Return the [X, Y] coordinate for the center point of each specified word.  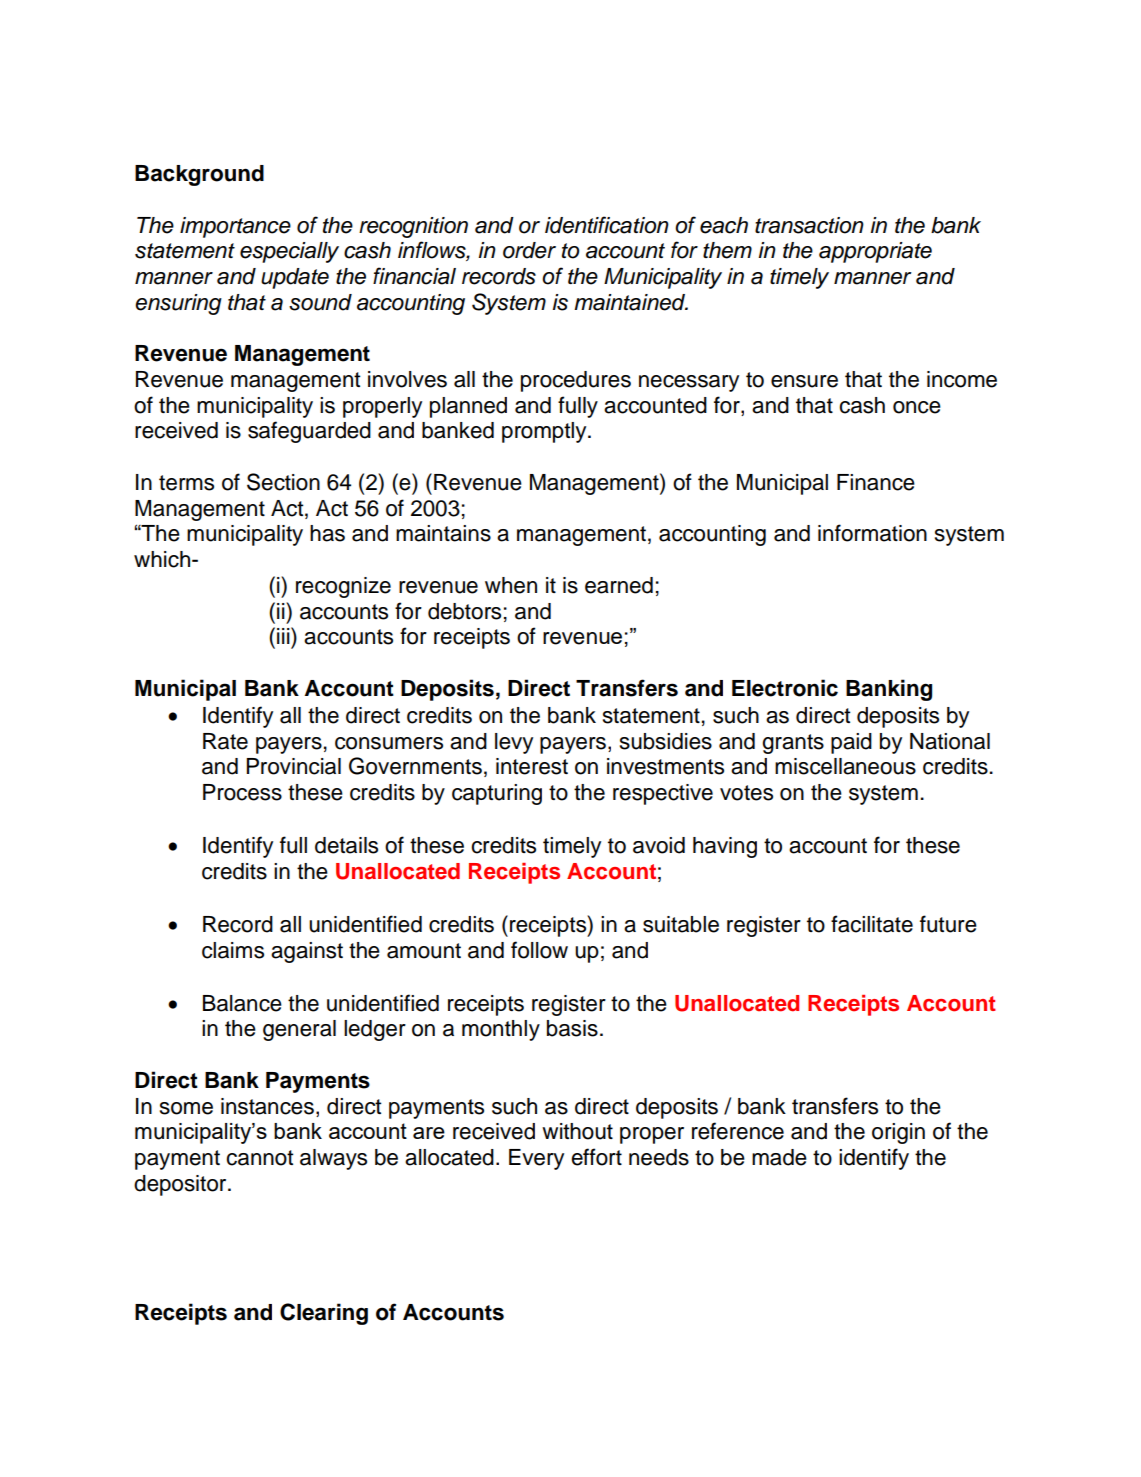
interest [532, 766]
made [779, 1157]
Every [536, 1159]
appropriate [875, 252]
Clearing [324, 1314]
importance [235, 227]
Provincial [293, 766]
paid [851, 743]
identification [607, 225]
